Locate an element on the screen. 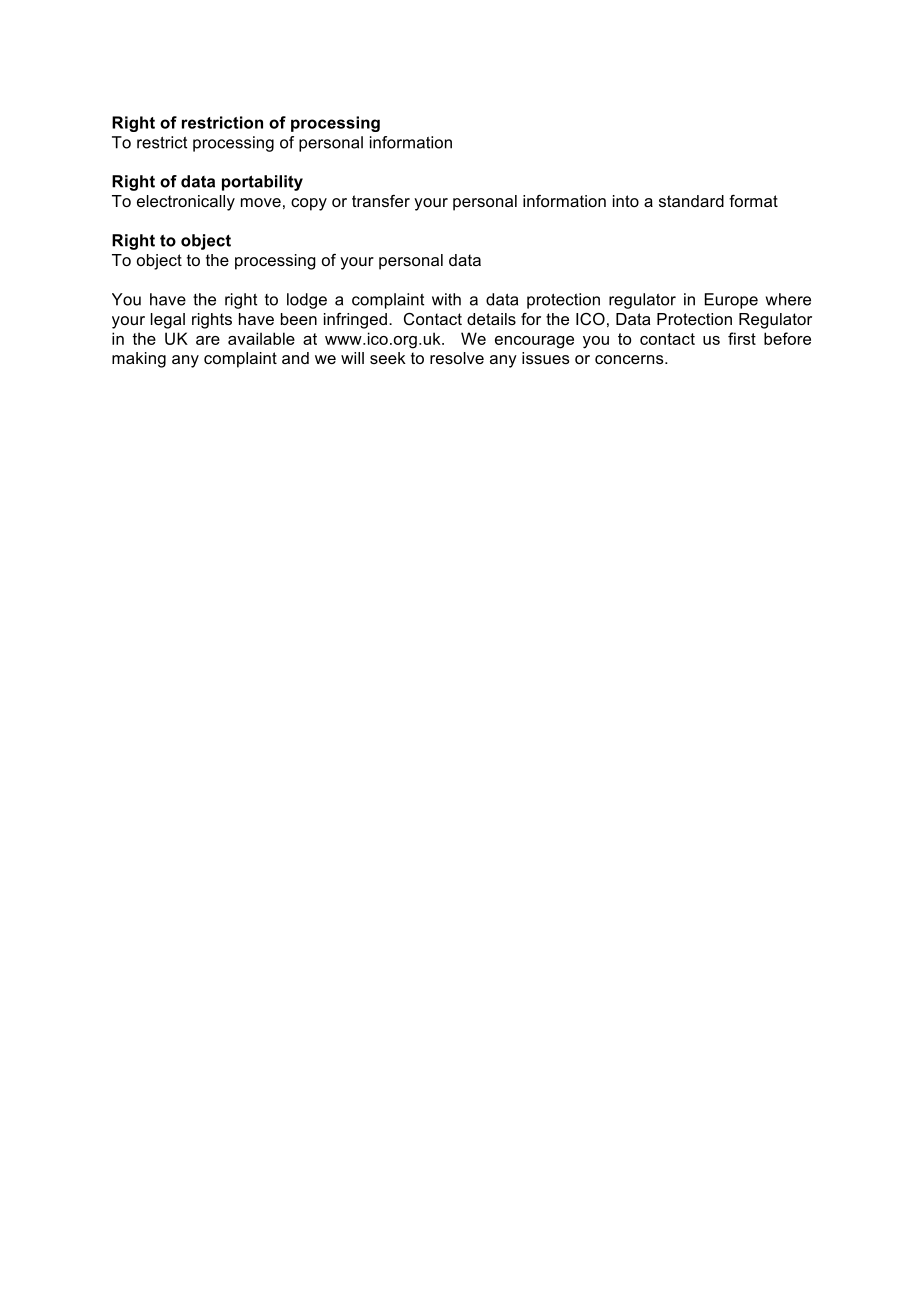 The height and width of the screenshot is (1308, 924). electronically is located at coordinates (186, 203).
